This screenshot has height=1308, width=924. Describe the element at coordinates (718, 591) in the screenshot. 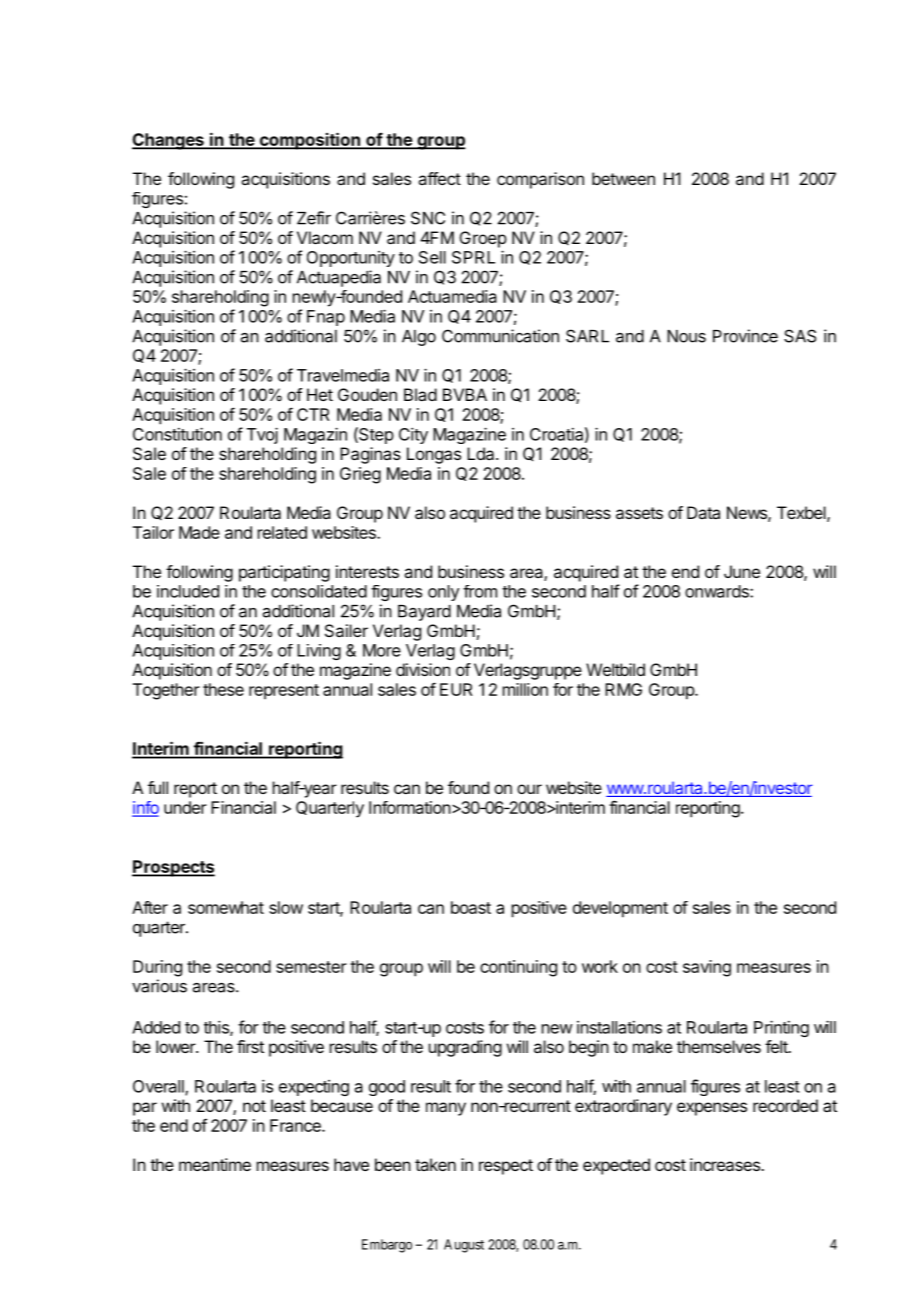

I see `onwards` at that location.
